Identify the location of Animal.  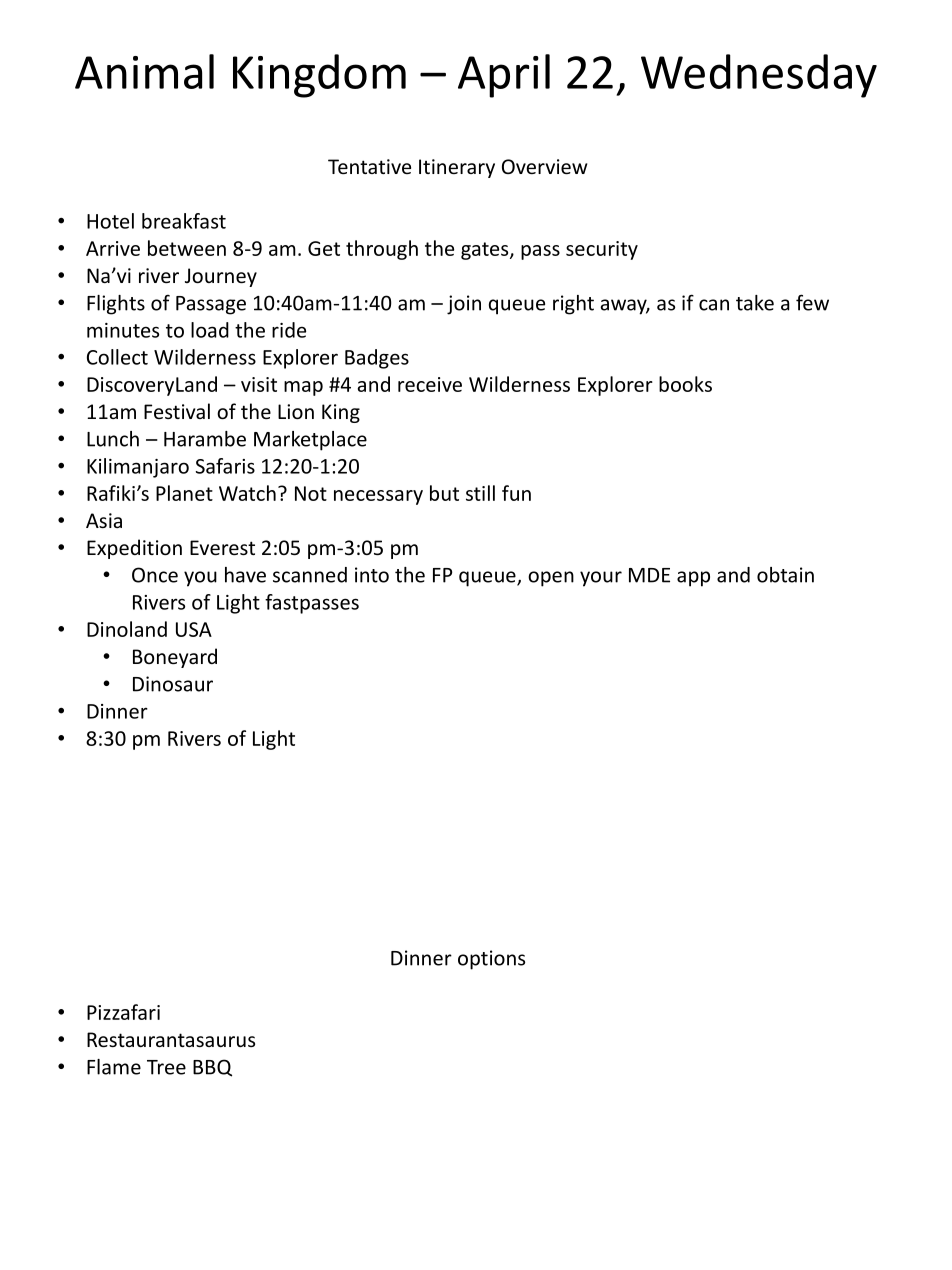
(144, 71).
